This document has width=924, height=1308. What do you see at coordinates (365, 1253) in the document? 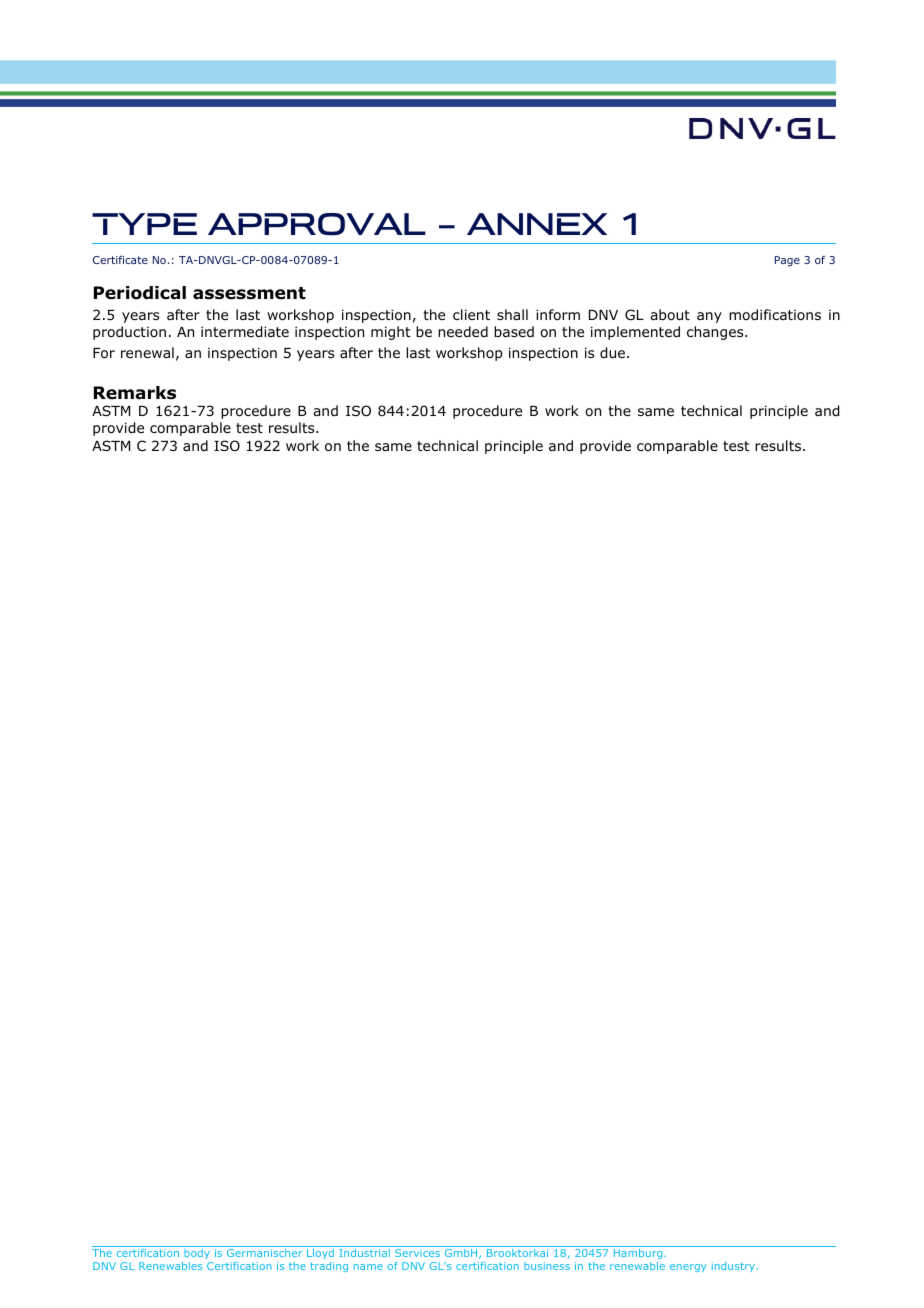
I see `Industrial` at bounding box center [365, 1253].
